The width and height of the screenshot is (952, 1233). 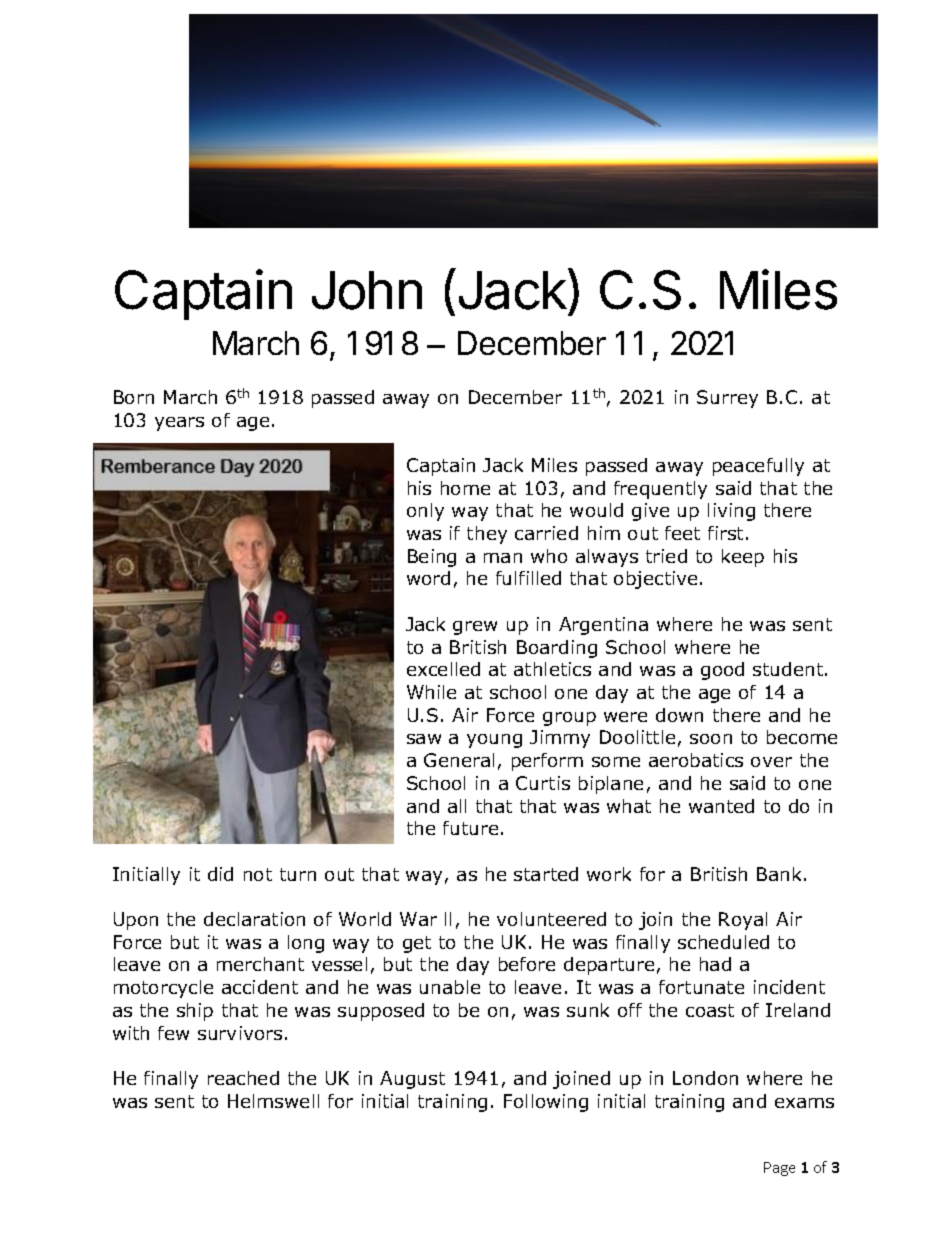 What do you see at coordinates (179, 424) in the screenshot?
I see `years` at bounding box center [179, 424].
